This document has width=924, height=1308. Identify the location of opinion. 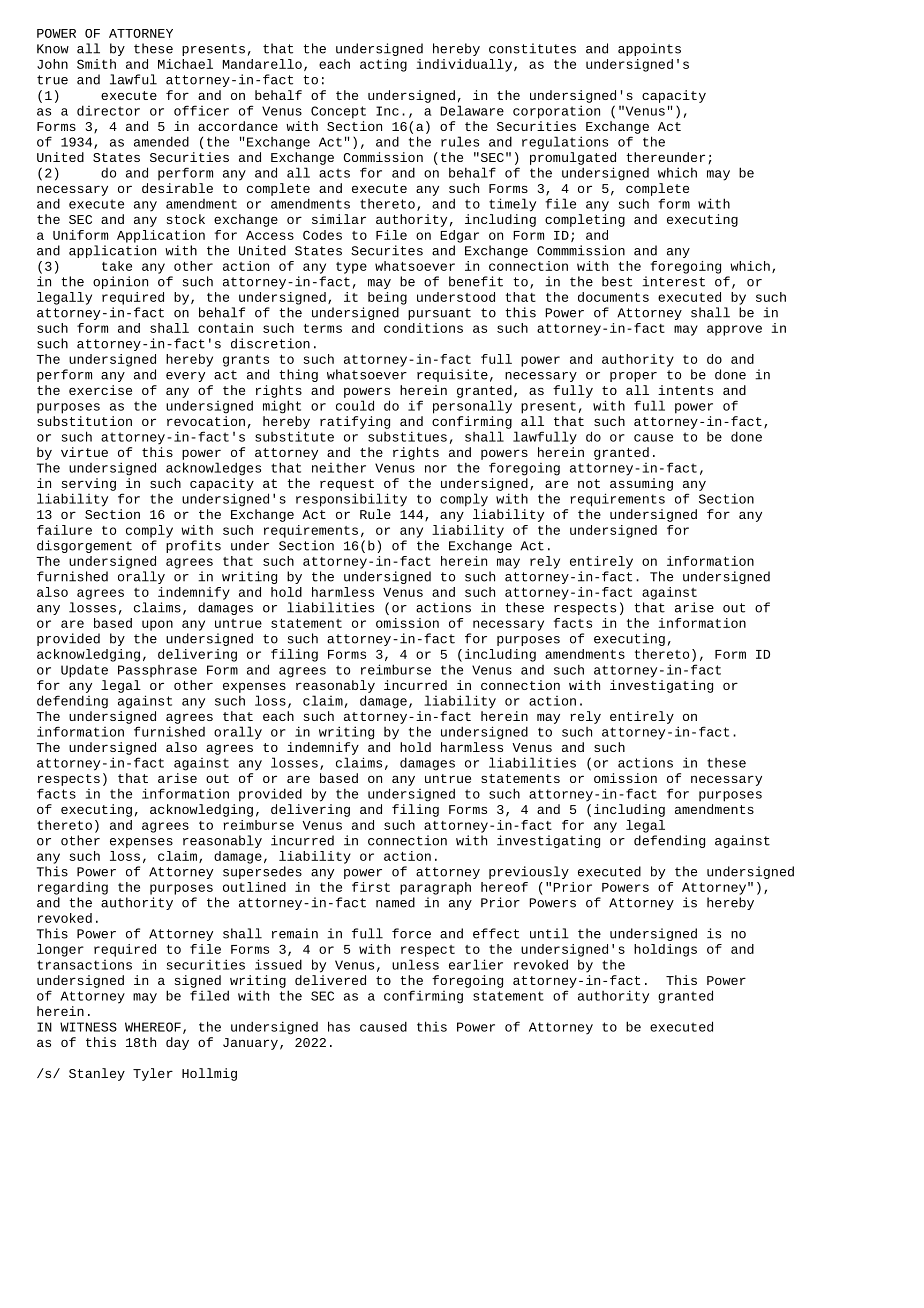
(120, 282).
